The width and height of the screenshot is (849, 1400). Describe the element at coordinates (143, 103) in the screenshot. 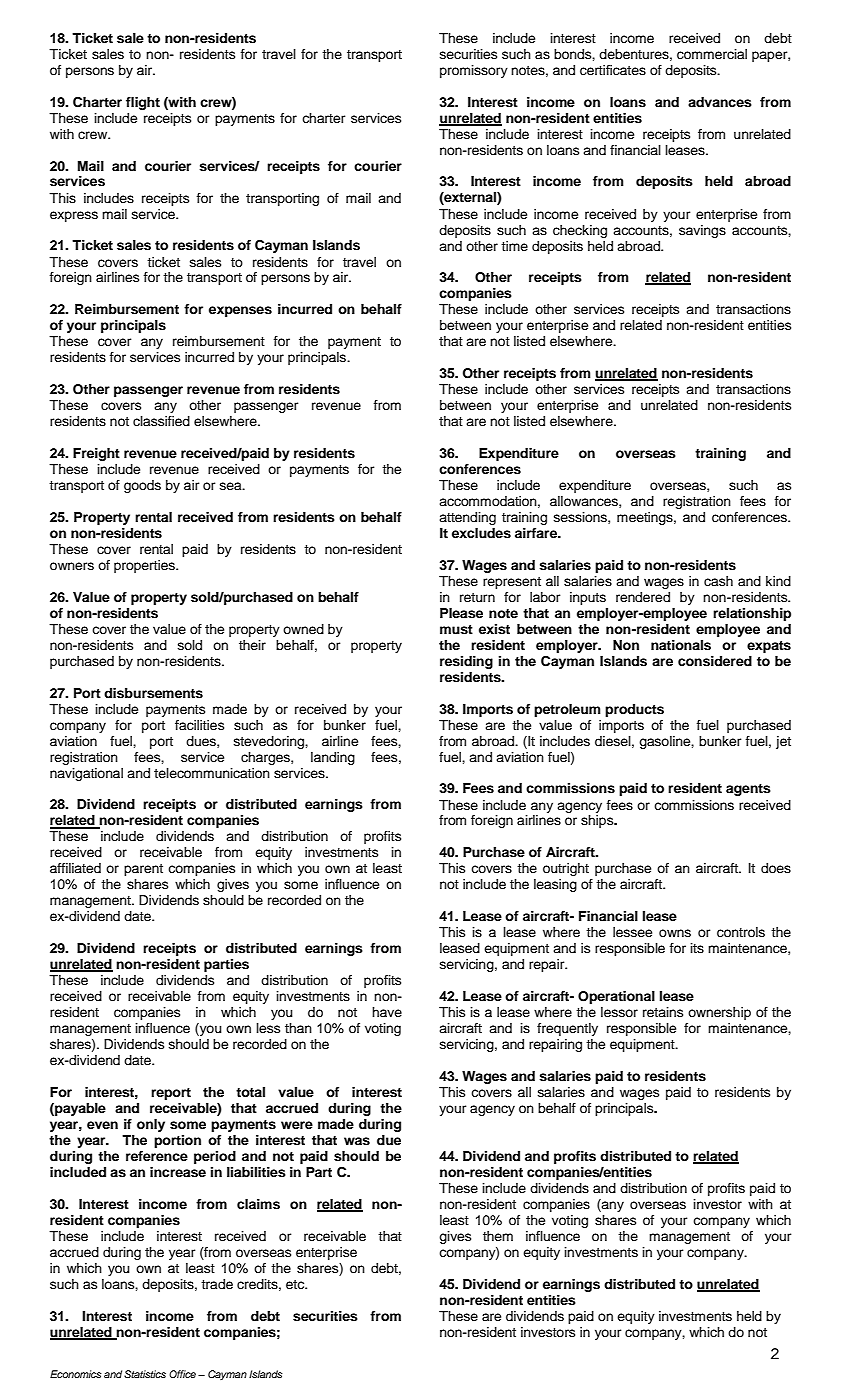

I see `flight` at that location.
